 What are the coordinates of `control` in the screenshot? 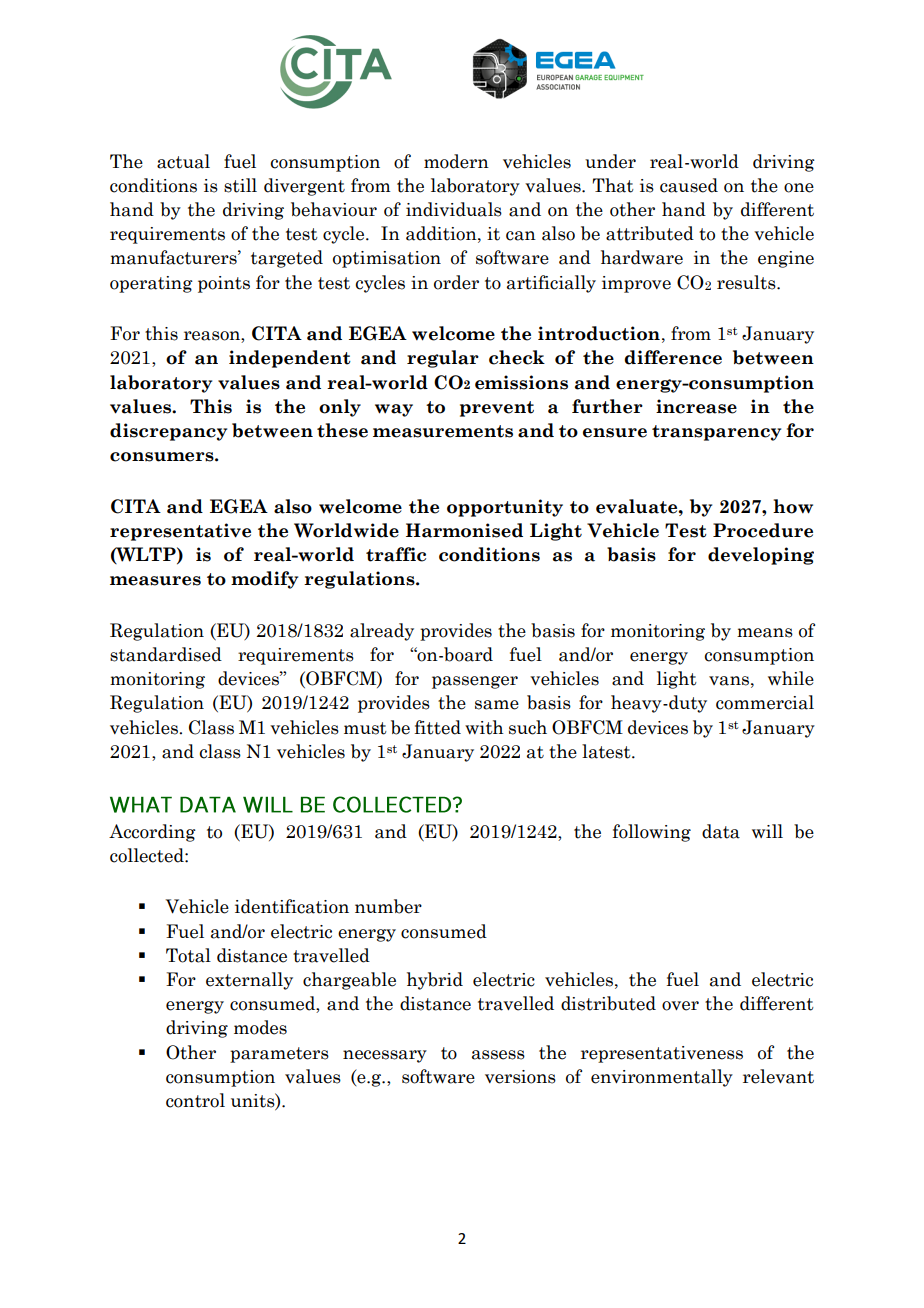 It's located at (195, 1100).
